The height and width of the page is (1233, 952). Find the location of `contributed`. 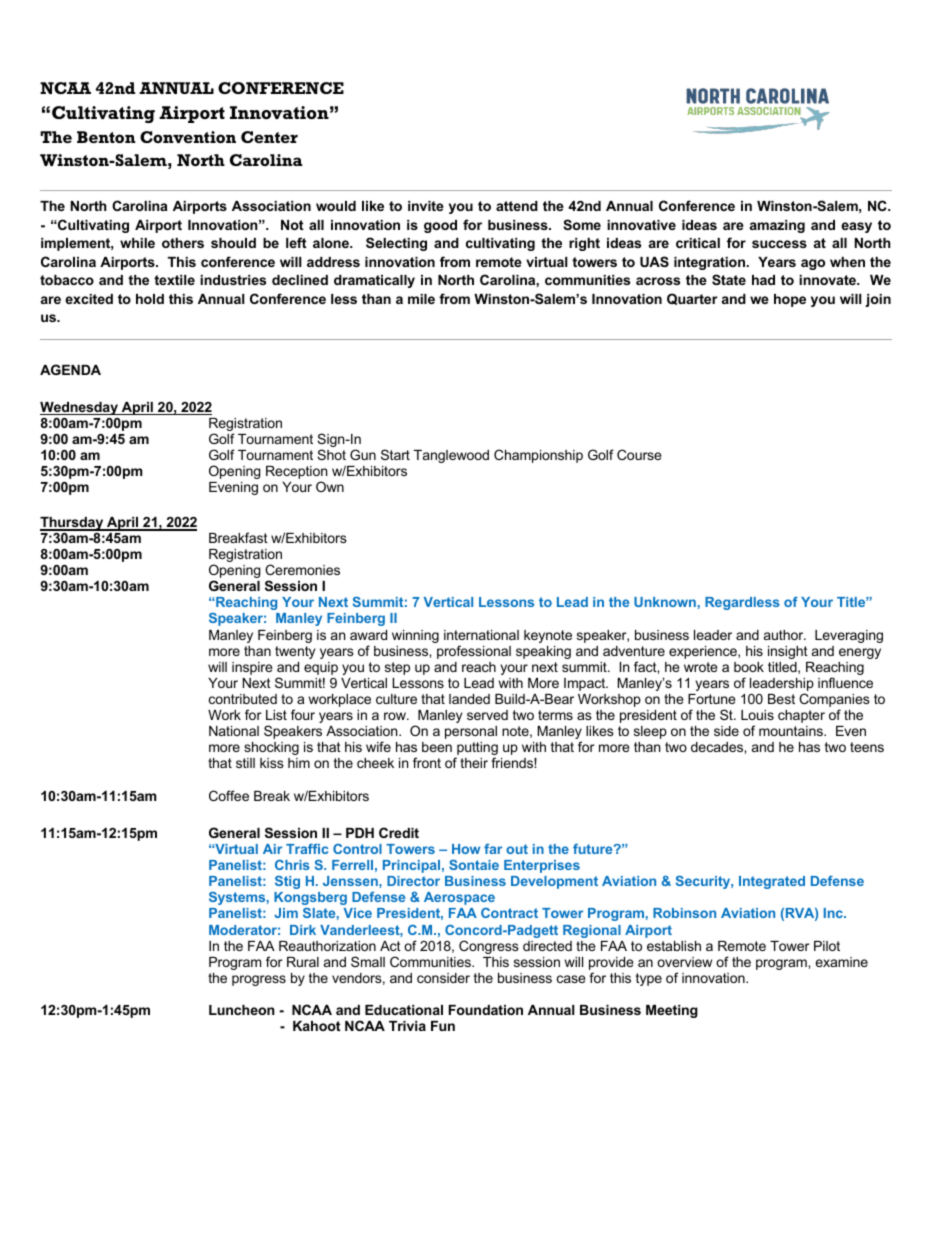

contributed is located at coordinates (243, 699).
